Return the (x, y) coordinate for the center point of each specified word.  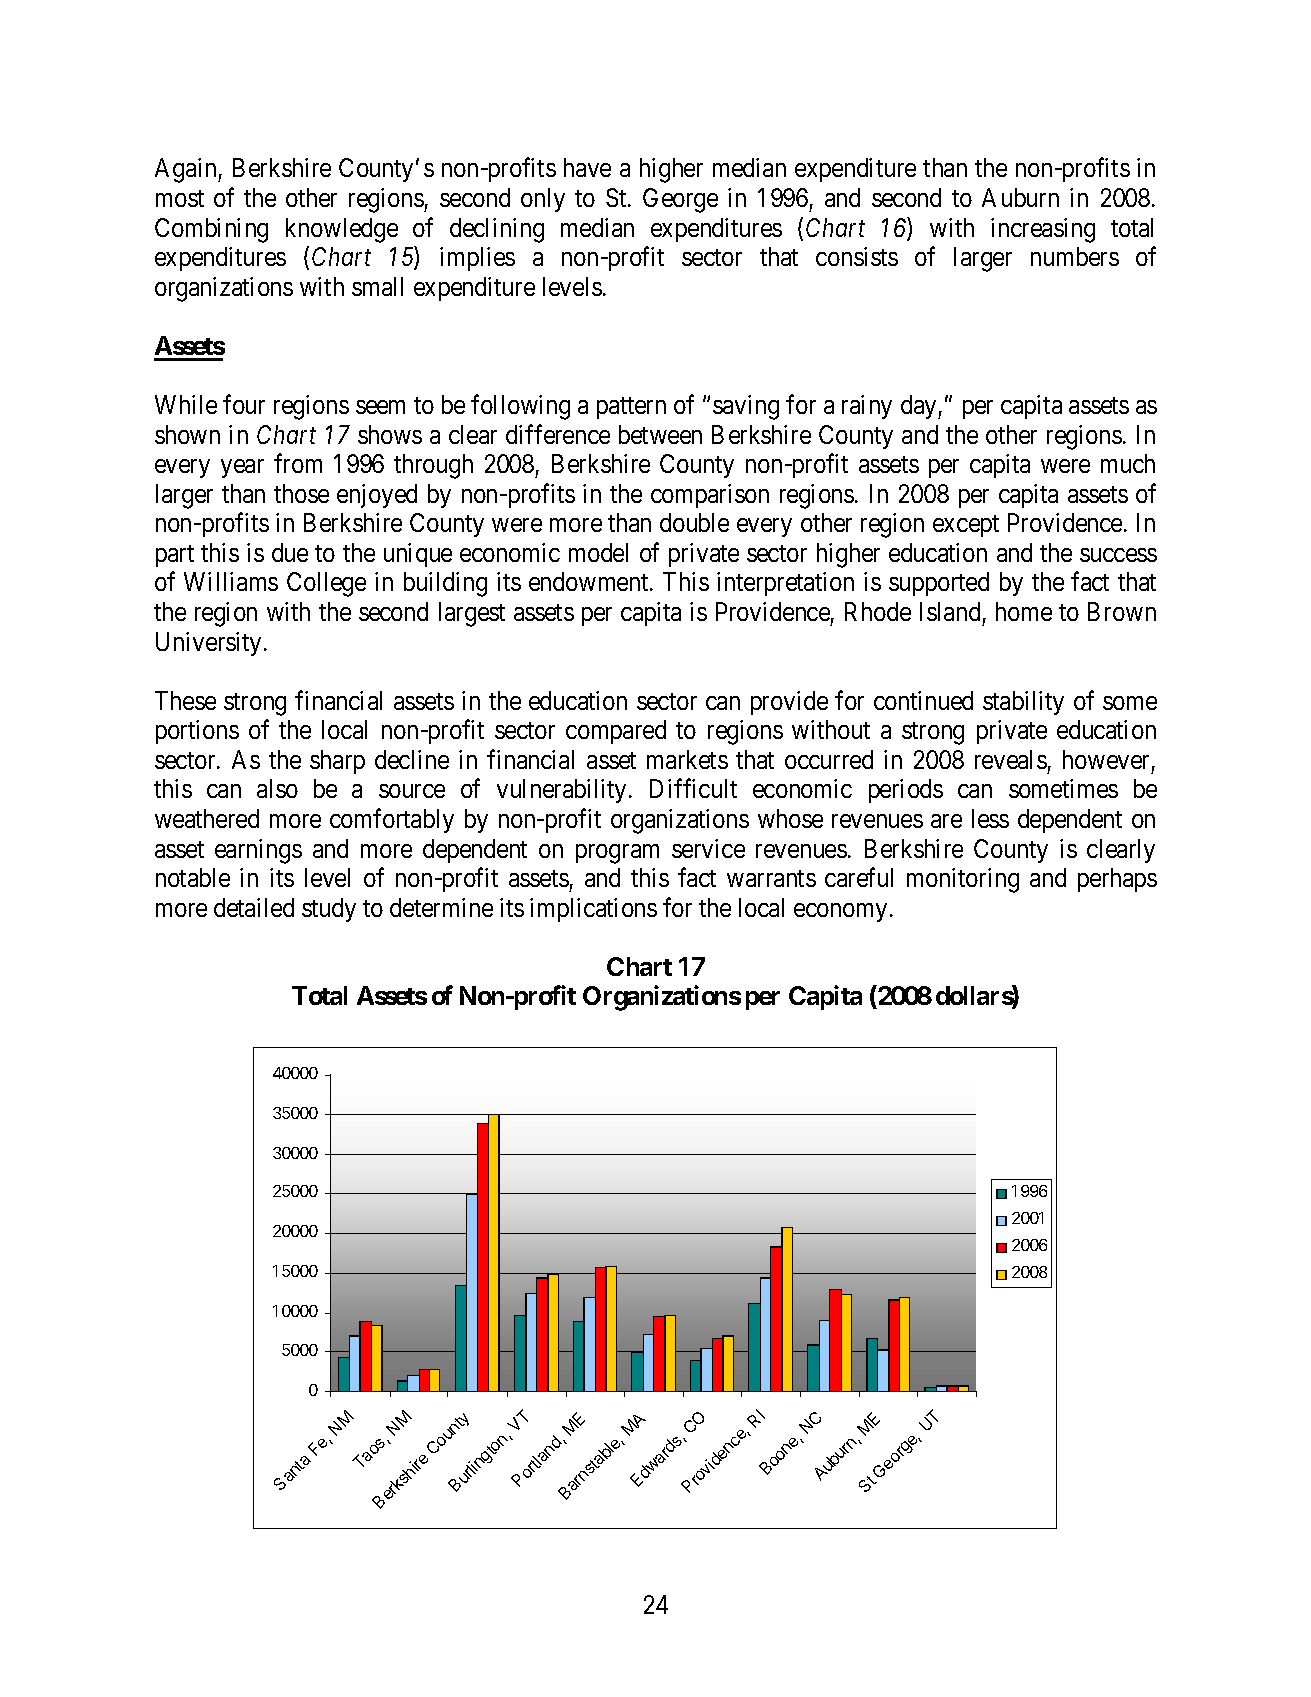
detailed (254, 907)
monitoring (963, 880)
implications (593, 910)
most (180, 198)
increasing (1043, 230)
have (587, 167)
